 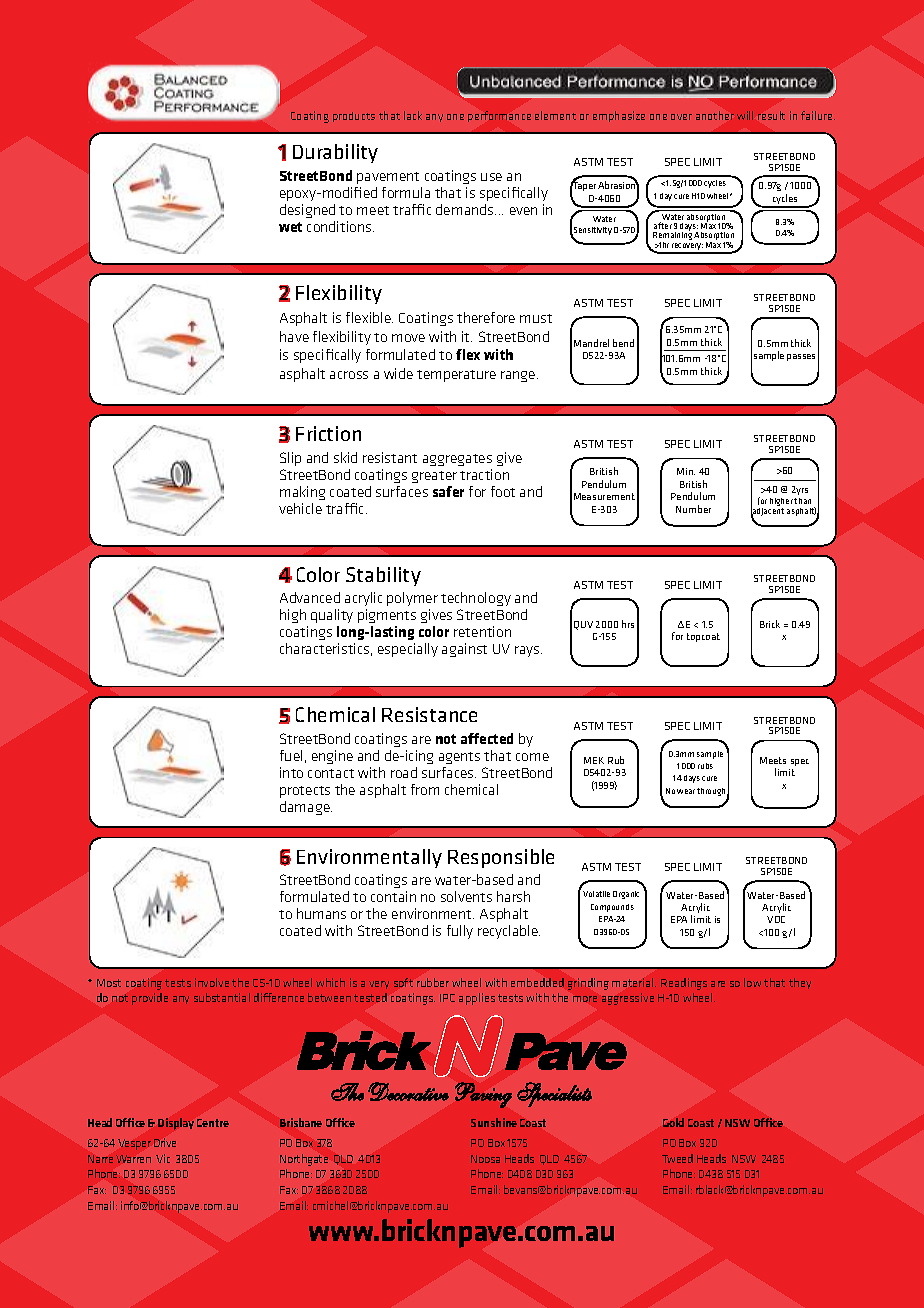 I want to click on Display, so click(x=176, y=1124).
